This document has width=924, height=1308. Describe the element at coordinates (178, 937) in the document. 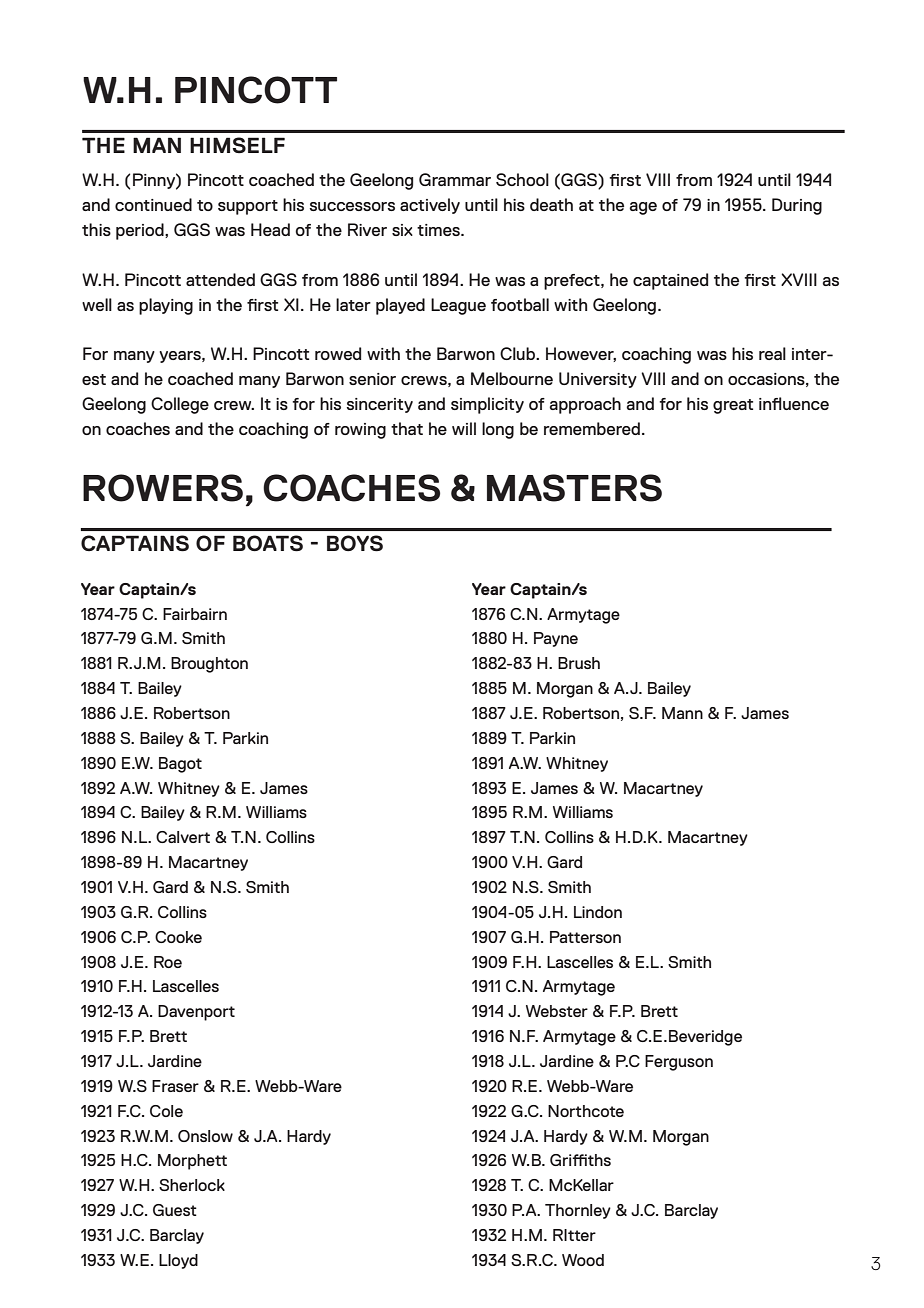

I see `Cooke` at that location.
